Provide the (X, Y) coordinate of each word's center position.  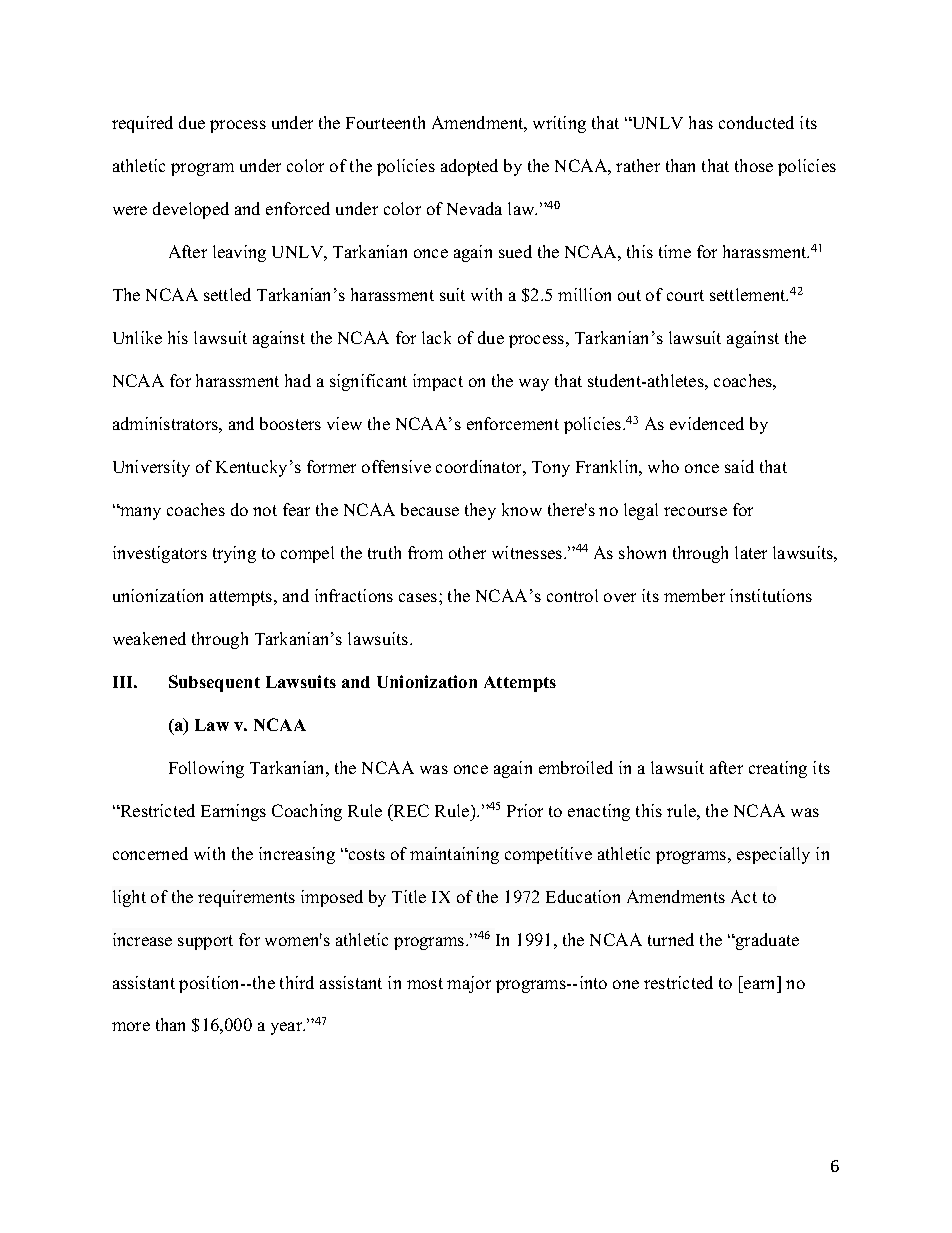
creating (778, 769)
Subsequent (214, 683)
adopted (469, 167)
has (701, 122)
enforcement (513, 423)
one (626, 984)
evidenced (707, 423)
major (469, 984)
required (142, 124)
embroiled (576, 767)
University (151, 468)
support (205, 942)
